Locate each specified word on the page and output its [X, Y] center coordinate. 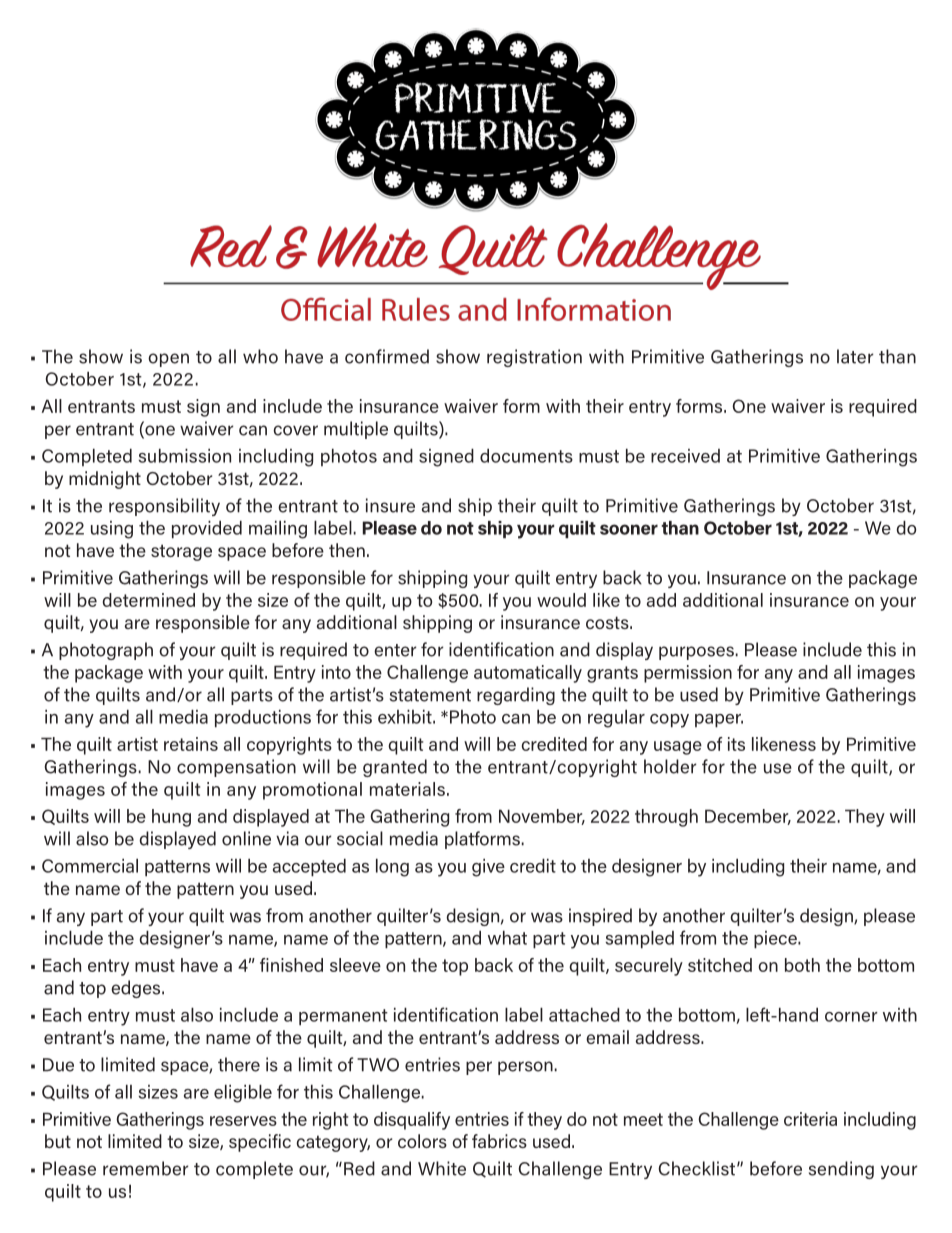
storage [181, 552]
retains [191, 744]
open [168, 360]
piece [776, 940]
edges [137, 989]
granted [395, 768]
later [855, 356]
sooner [629, 529]
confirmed [387, 356]
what [507, 938]
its [736, 744]
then [347, 550]
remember [145, 1168]
